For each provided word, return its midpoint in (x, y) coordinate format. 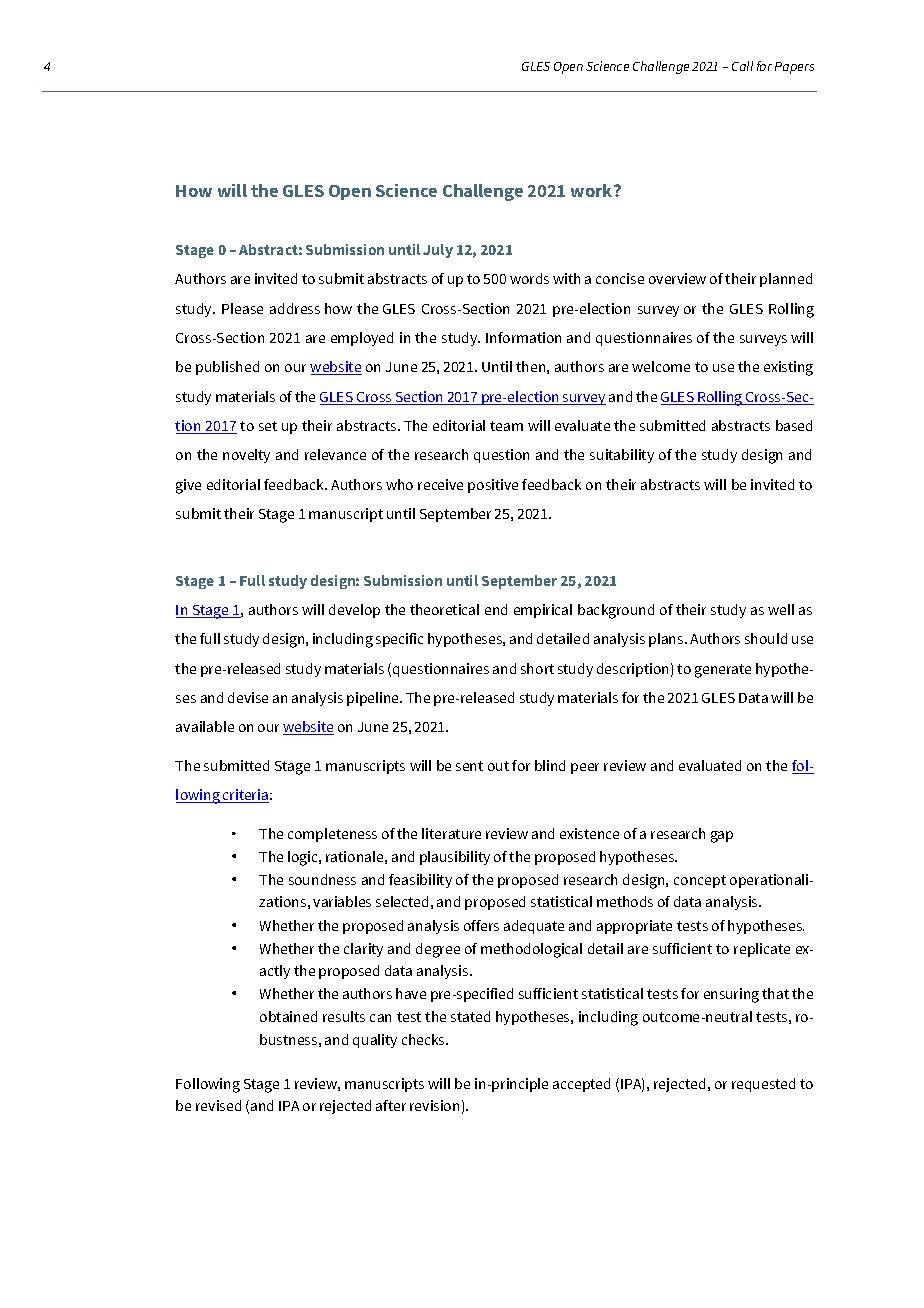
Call (742, 66)
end (496, 609)
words (529, 278)
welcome (661, 366)
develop (354, 611)
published (227, 368)
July (438, 251)
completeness (332, 835)
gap (722, 837)
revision (434, 1105)
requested (763, 1085)
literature (451, 833)
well (781, 609)
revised (218, 1105)
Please (242, 308)
